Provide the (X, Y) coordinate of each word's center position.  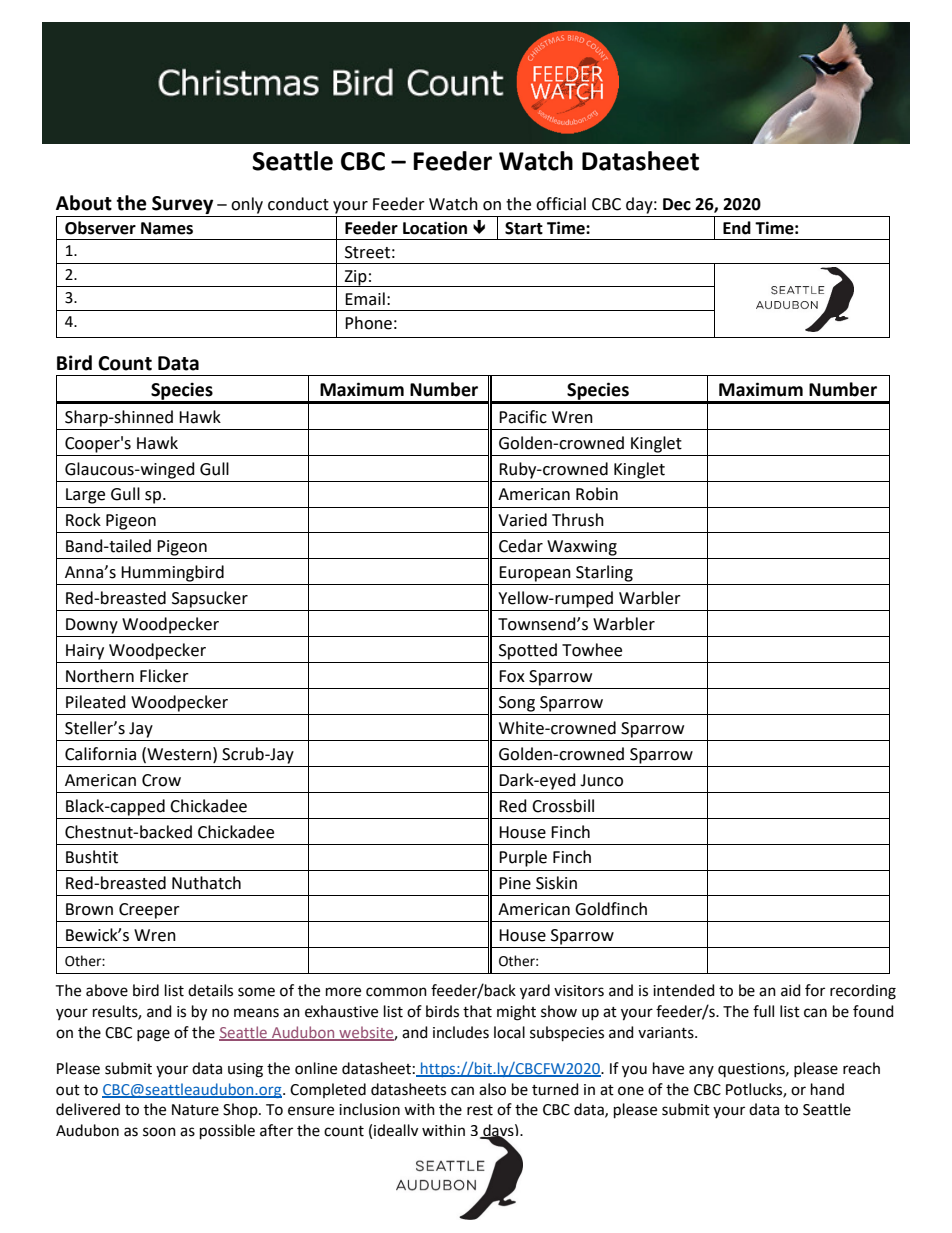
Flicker (164, 676)
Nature (195, 1110)
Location (435, 228)
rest (480, 1110)
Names (167, 228)
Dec (677, 204)
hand (827, 1089)
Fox (512, 676)
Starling (604, 573)
